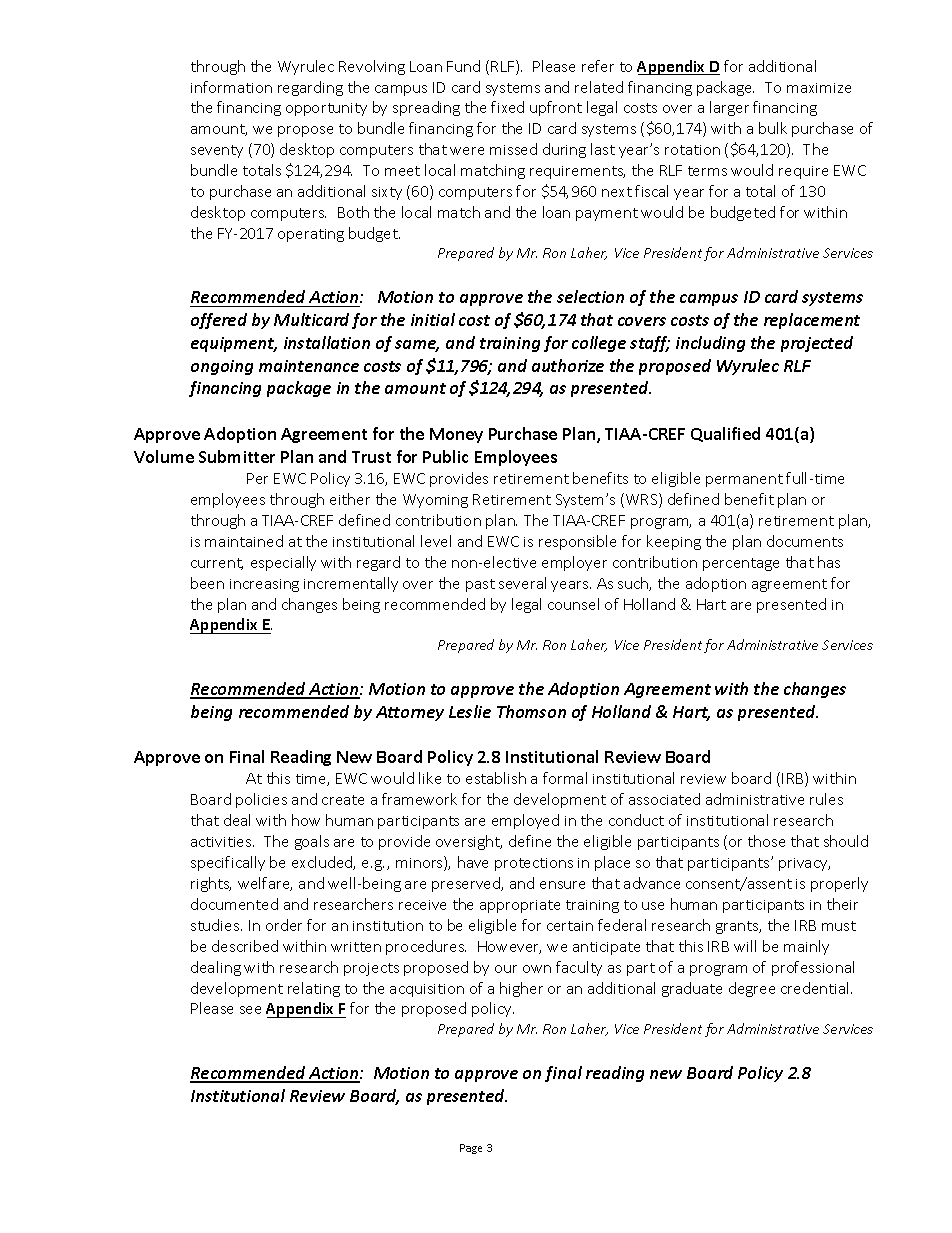  Describe the element at coordinates (507, 107) in the screenshot. I see `fixed` at that location.
